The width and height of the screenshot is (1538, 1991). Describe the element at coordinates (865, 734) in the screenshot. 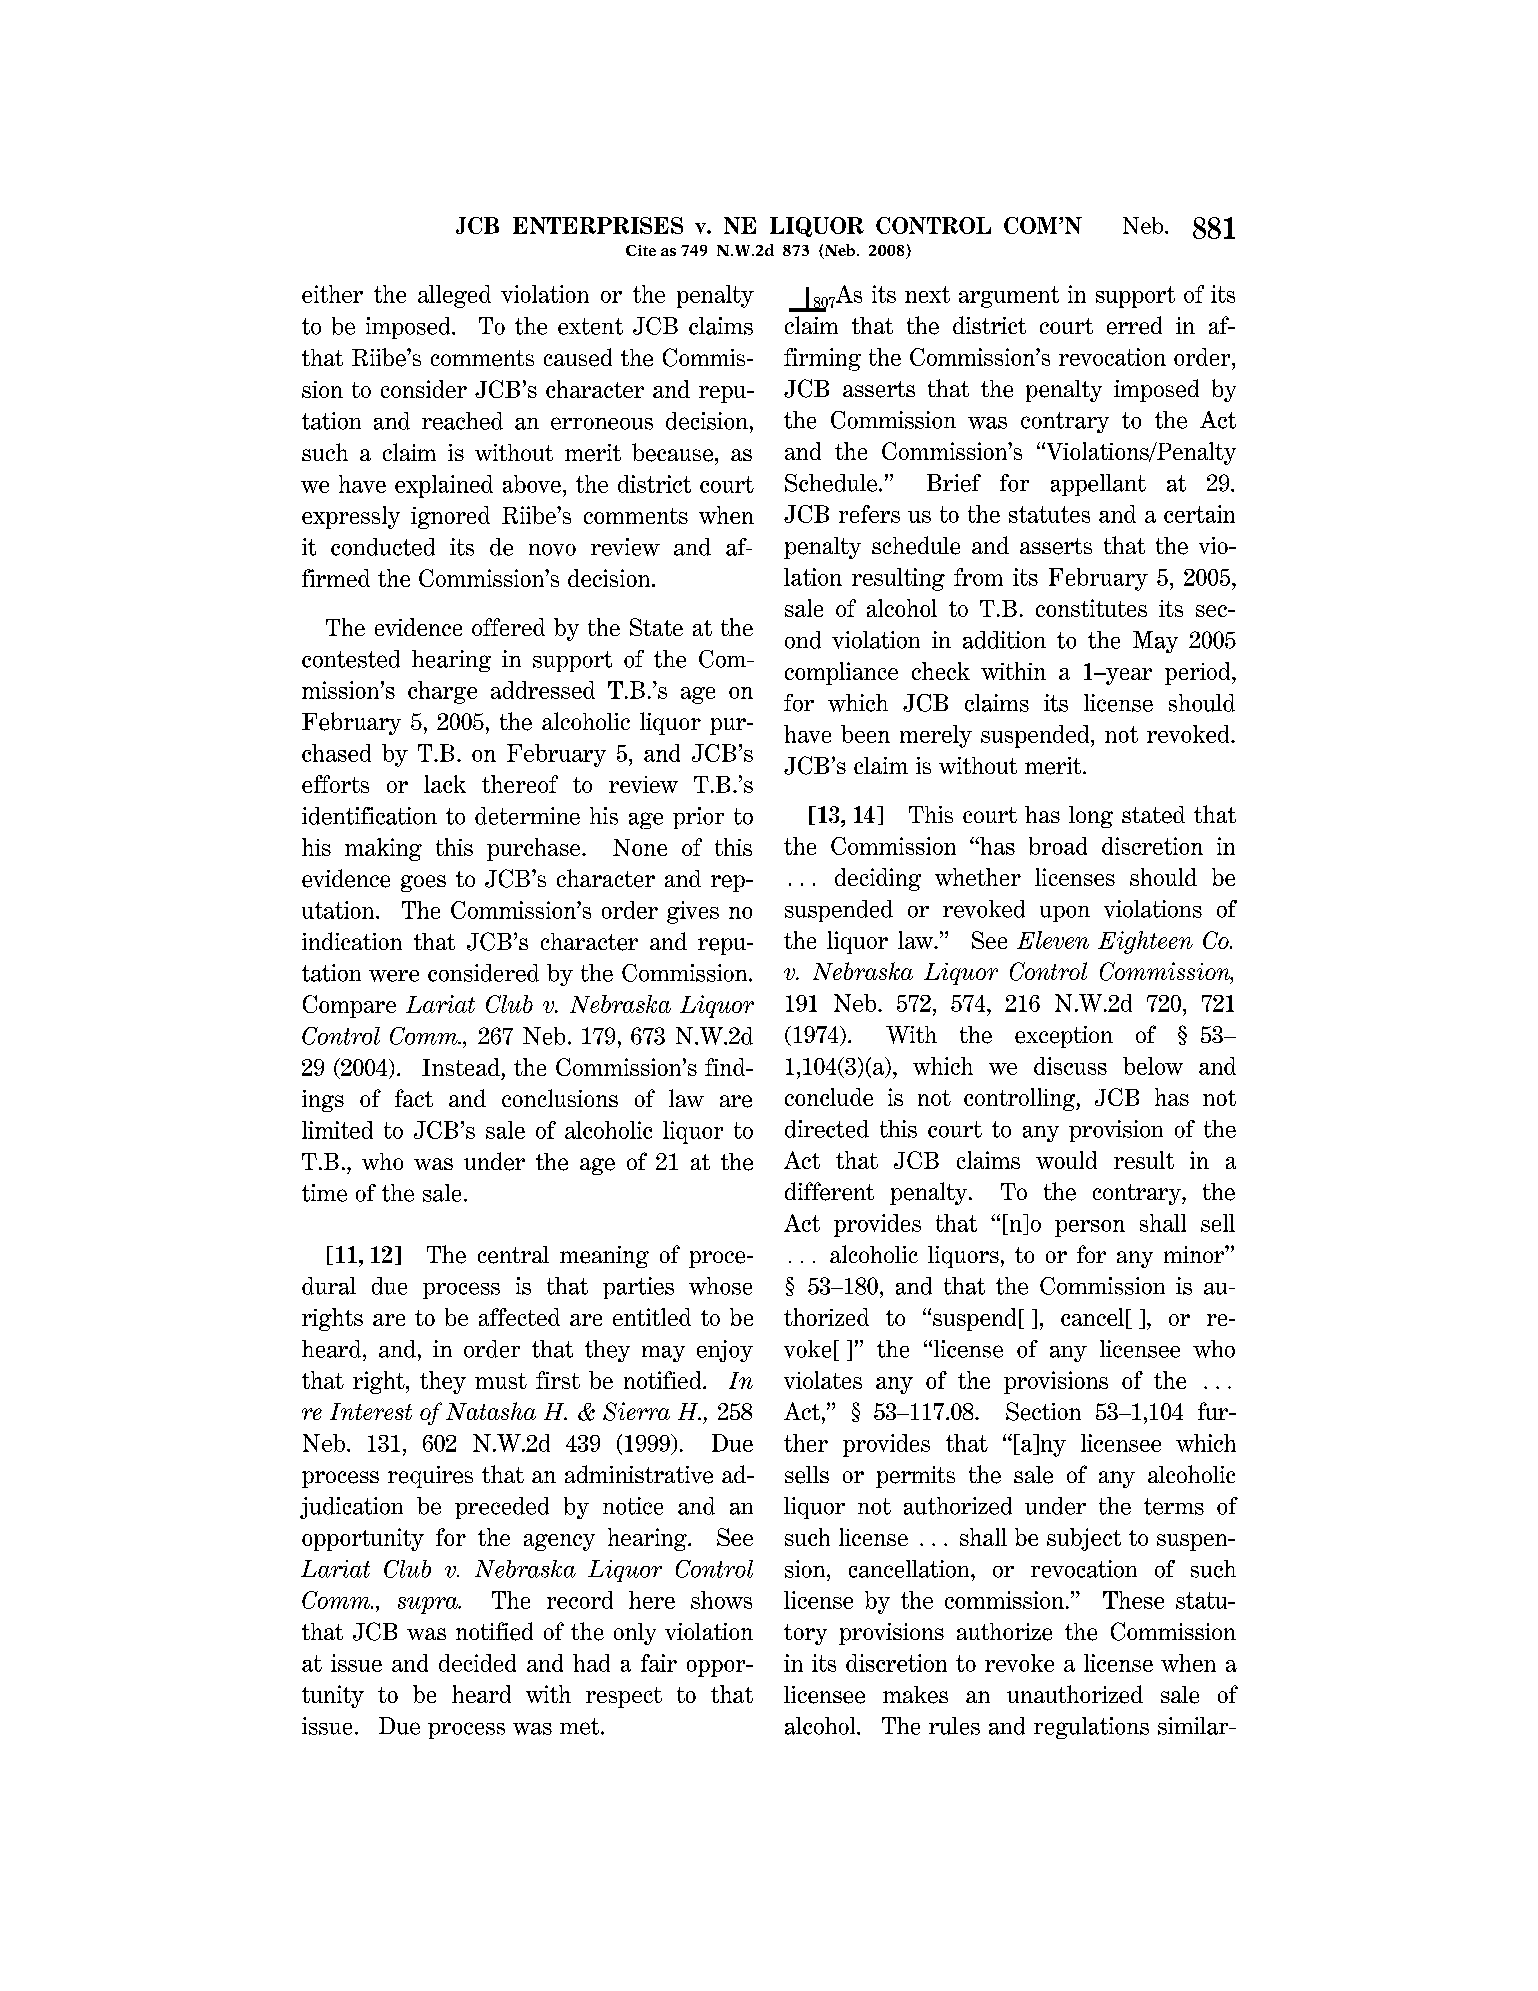

I see `been` at that location.
